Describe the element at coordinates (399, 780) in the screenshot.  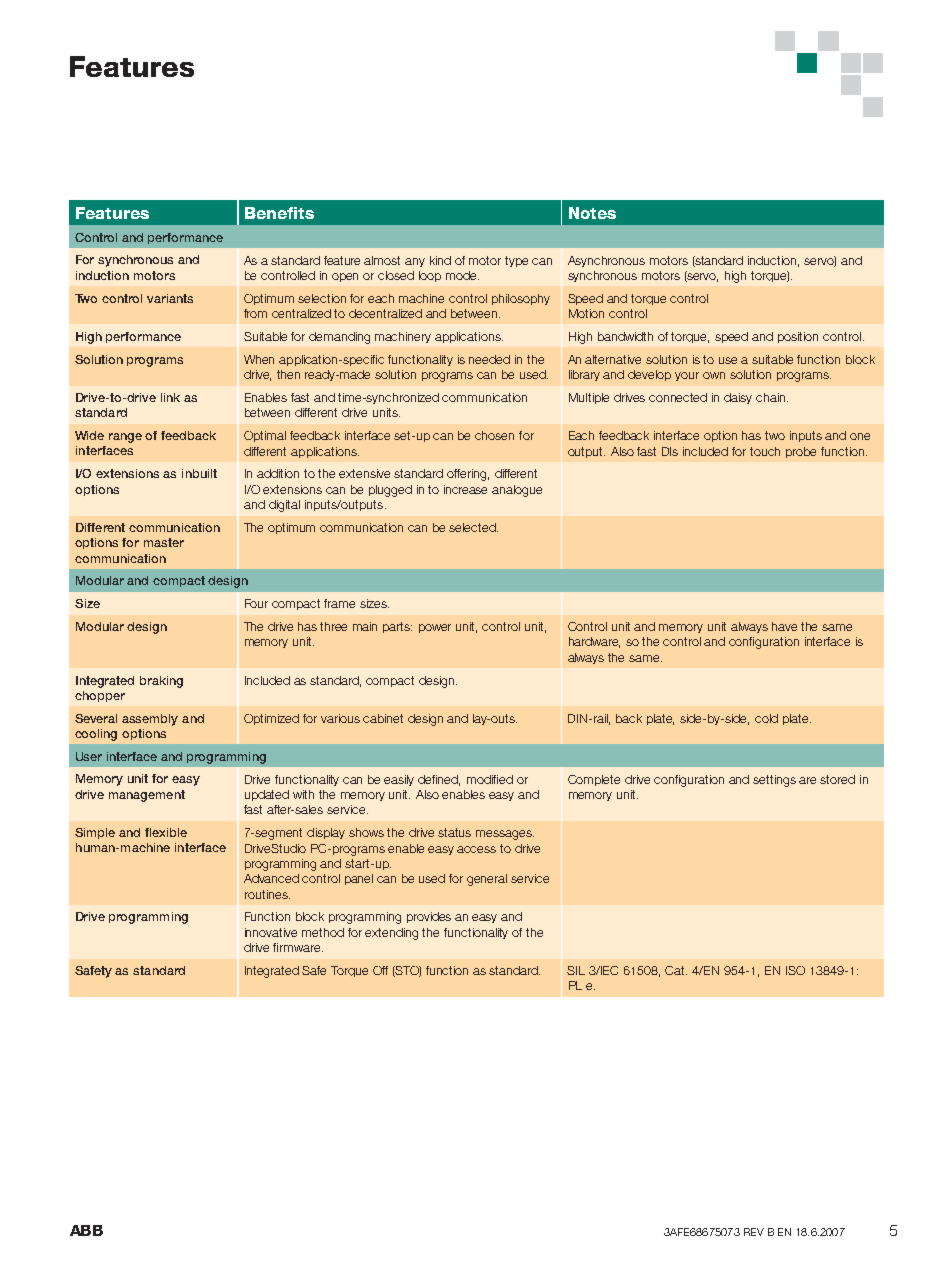
I see `easily` at that location.
